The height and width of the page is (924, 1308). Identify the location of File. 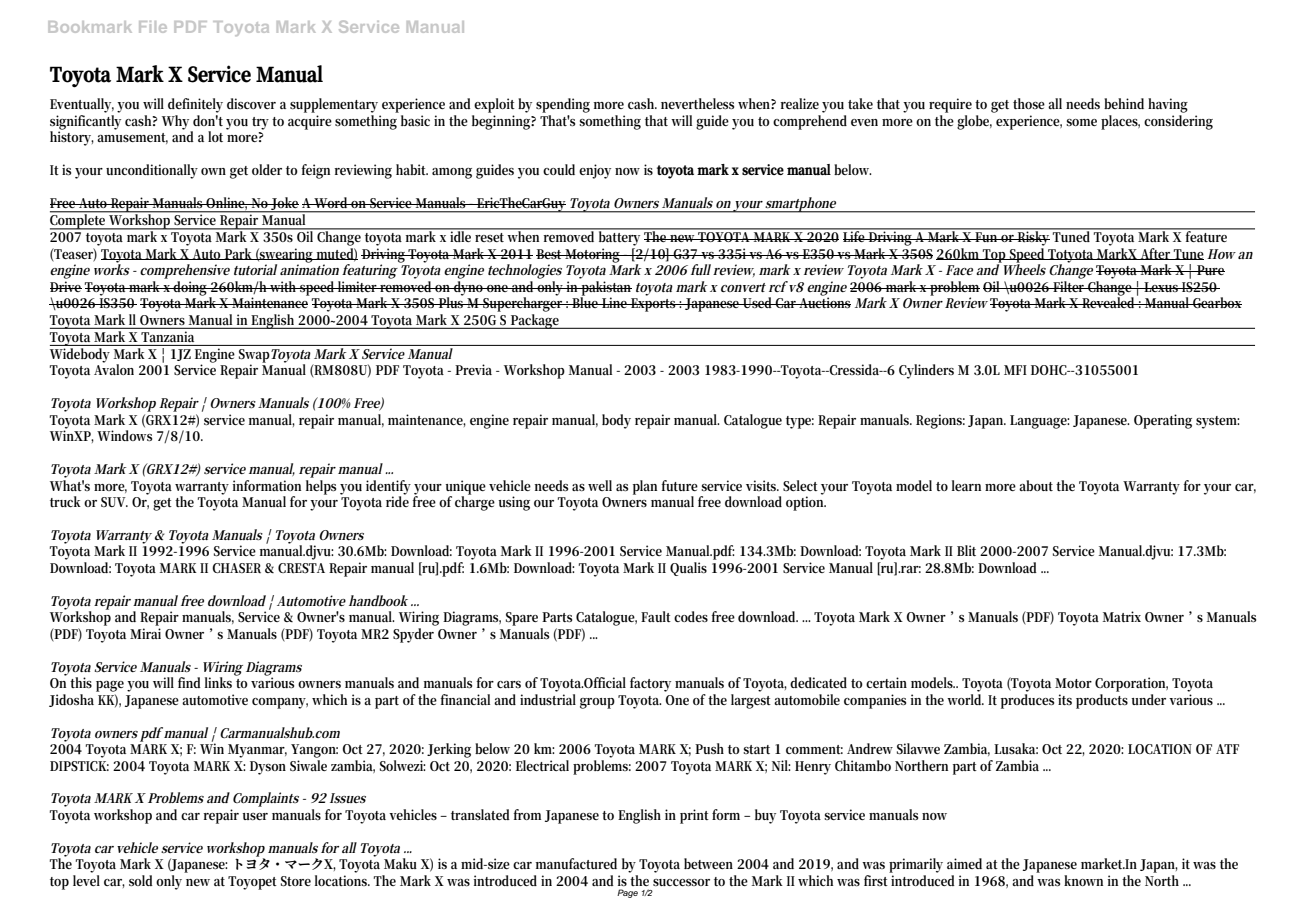
(153, 27).
